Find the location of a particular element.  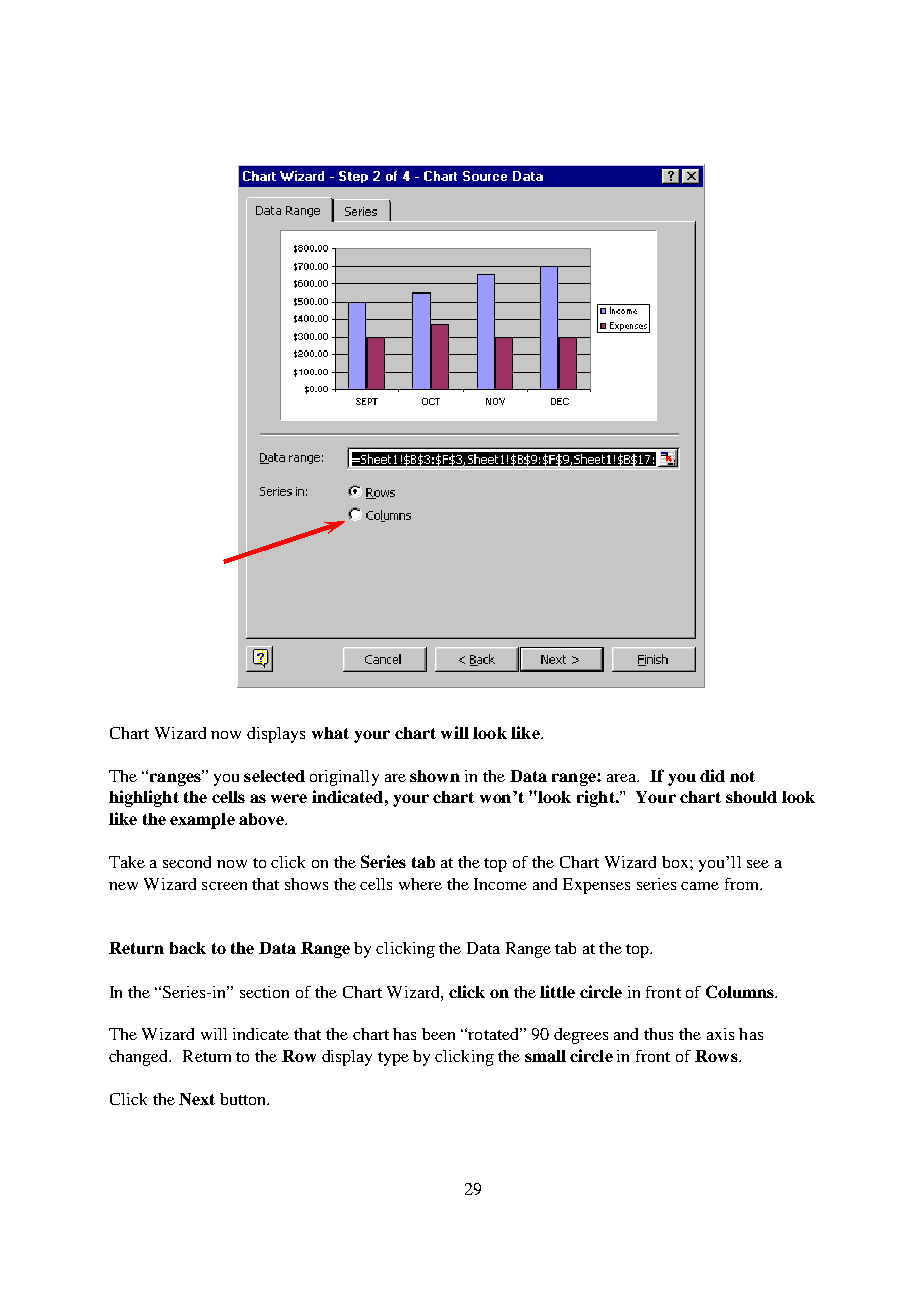

second is located at coordinates (187, 862).
